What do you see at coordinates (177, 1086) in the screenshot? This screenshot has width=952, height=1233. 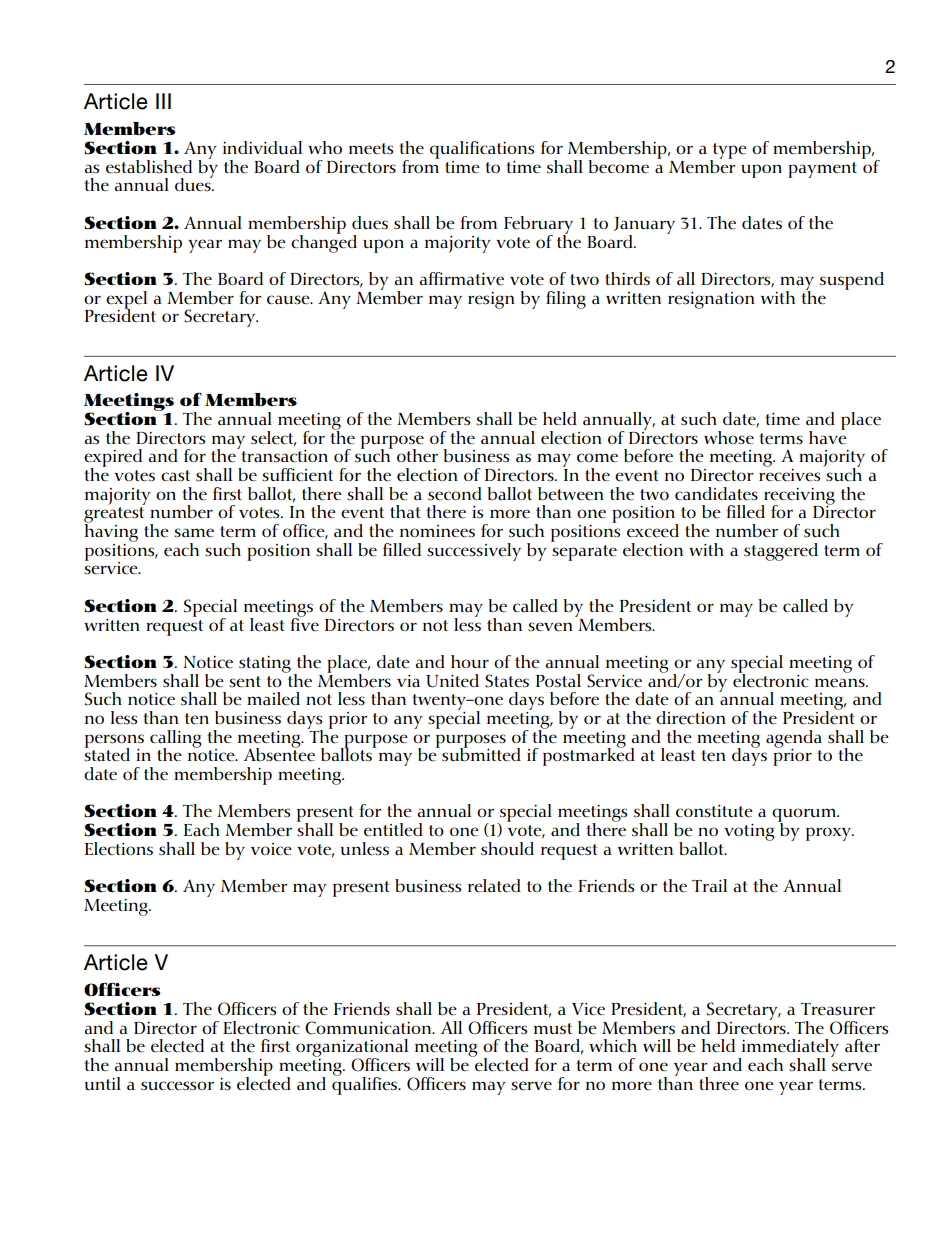 I see `successor` at bounding box center [177, 1086].
